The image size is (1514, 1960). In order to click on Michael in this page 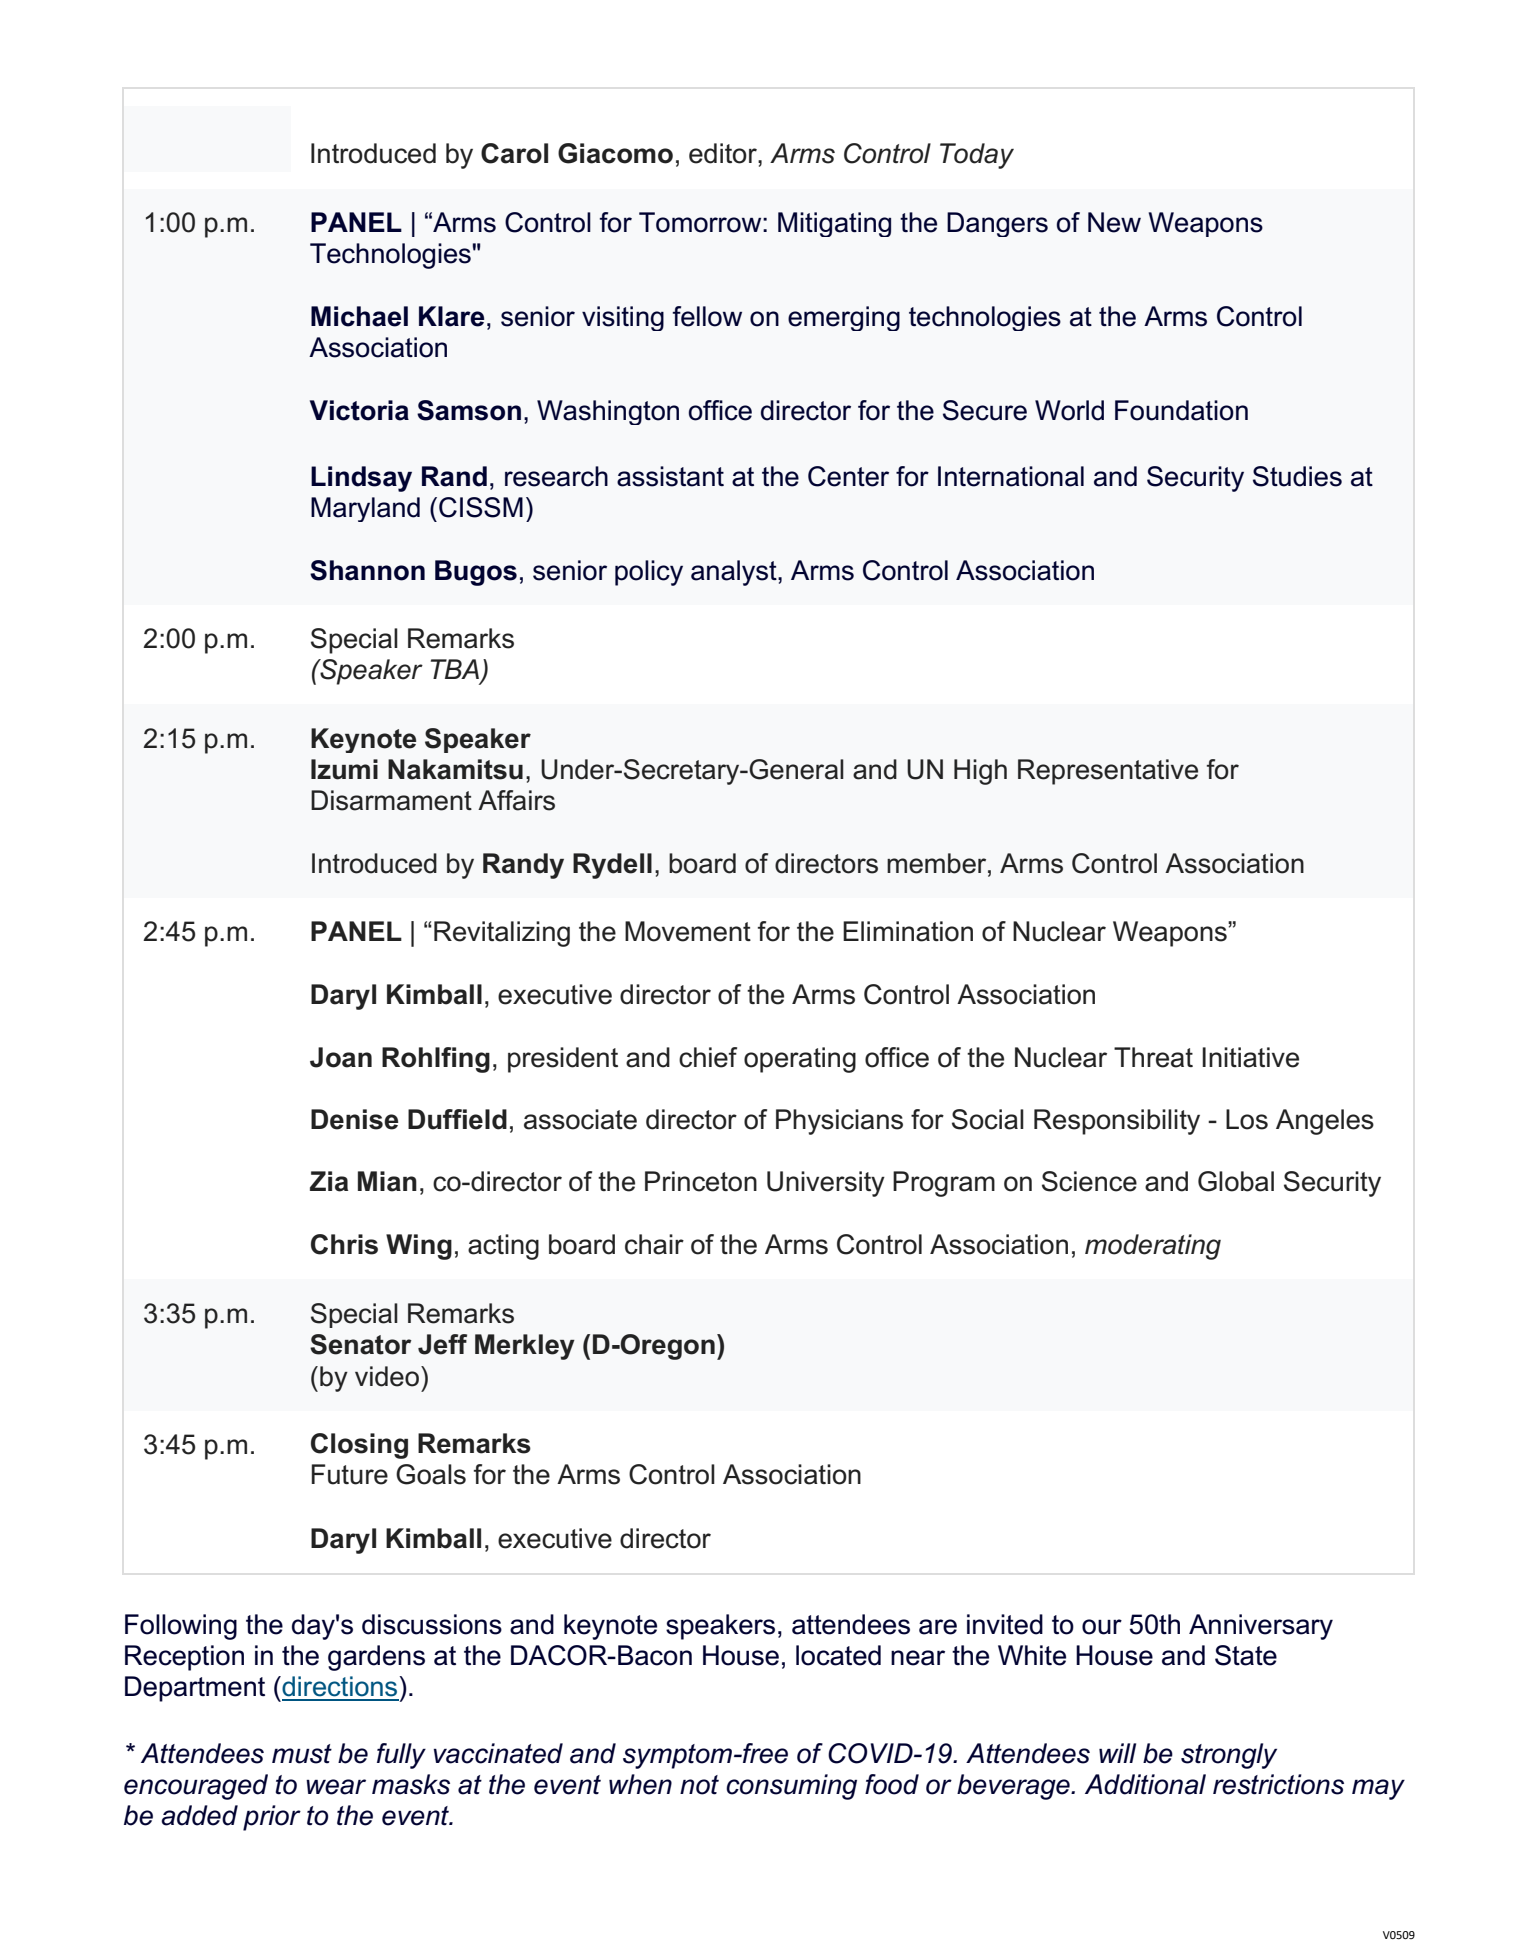, I will do `click(359, 316)`.
